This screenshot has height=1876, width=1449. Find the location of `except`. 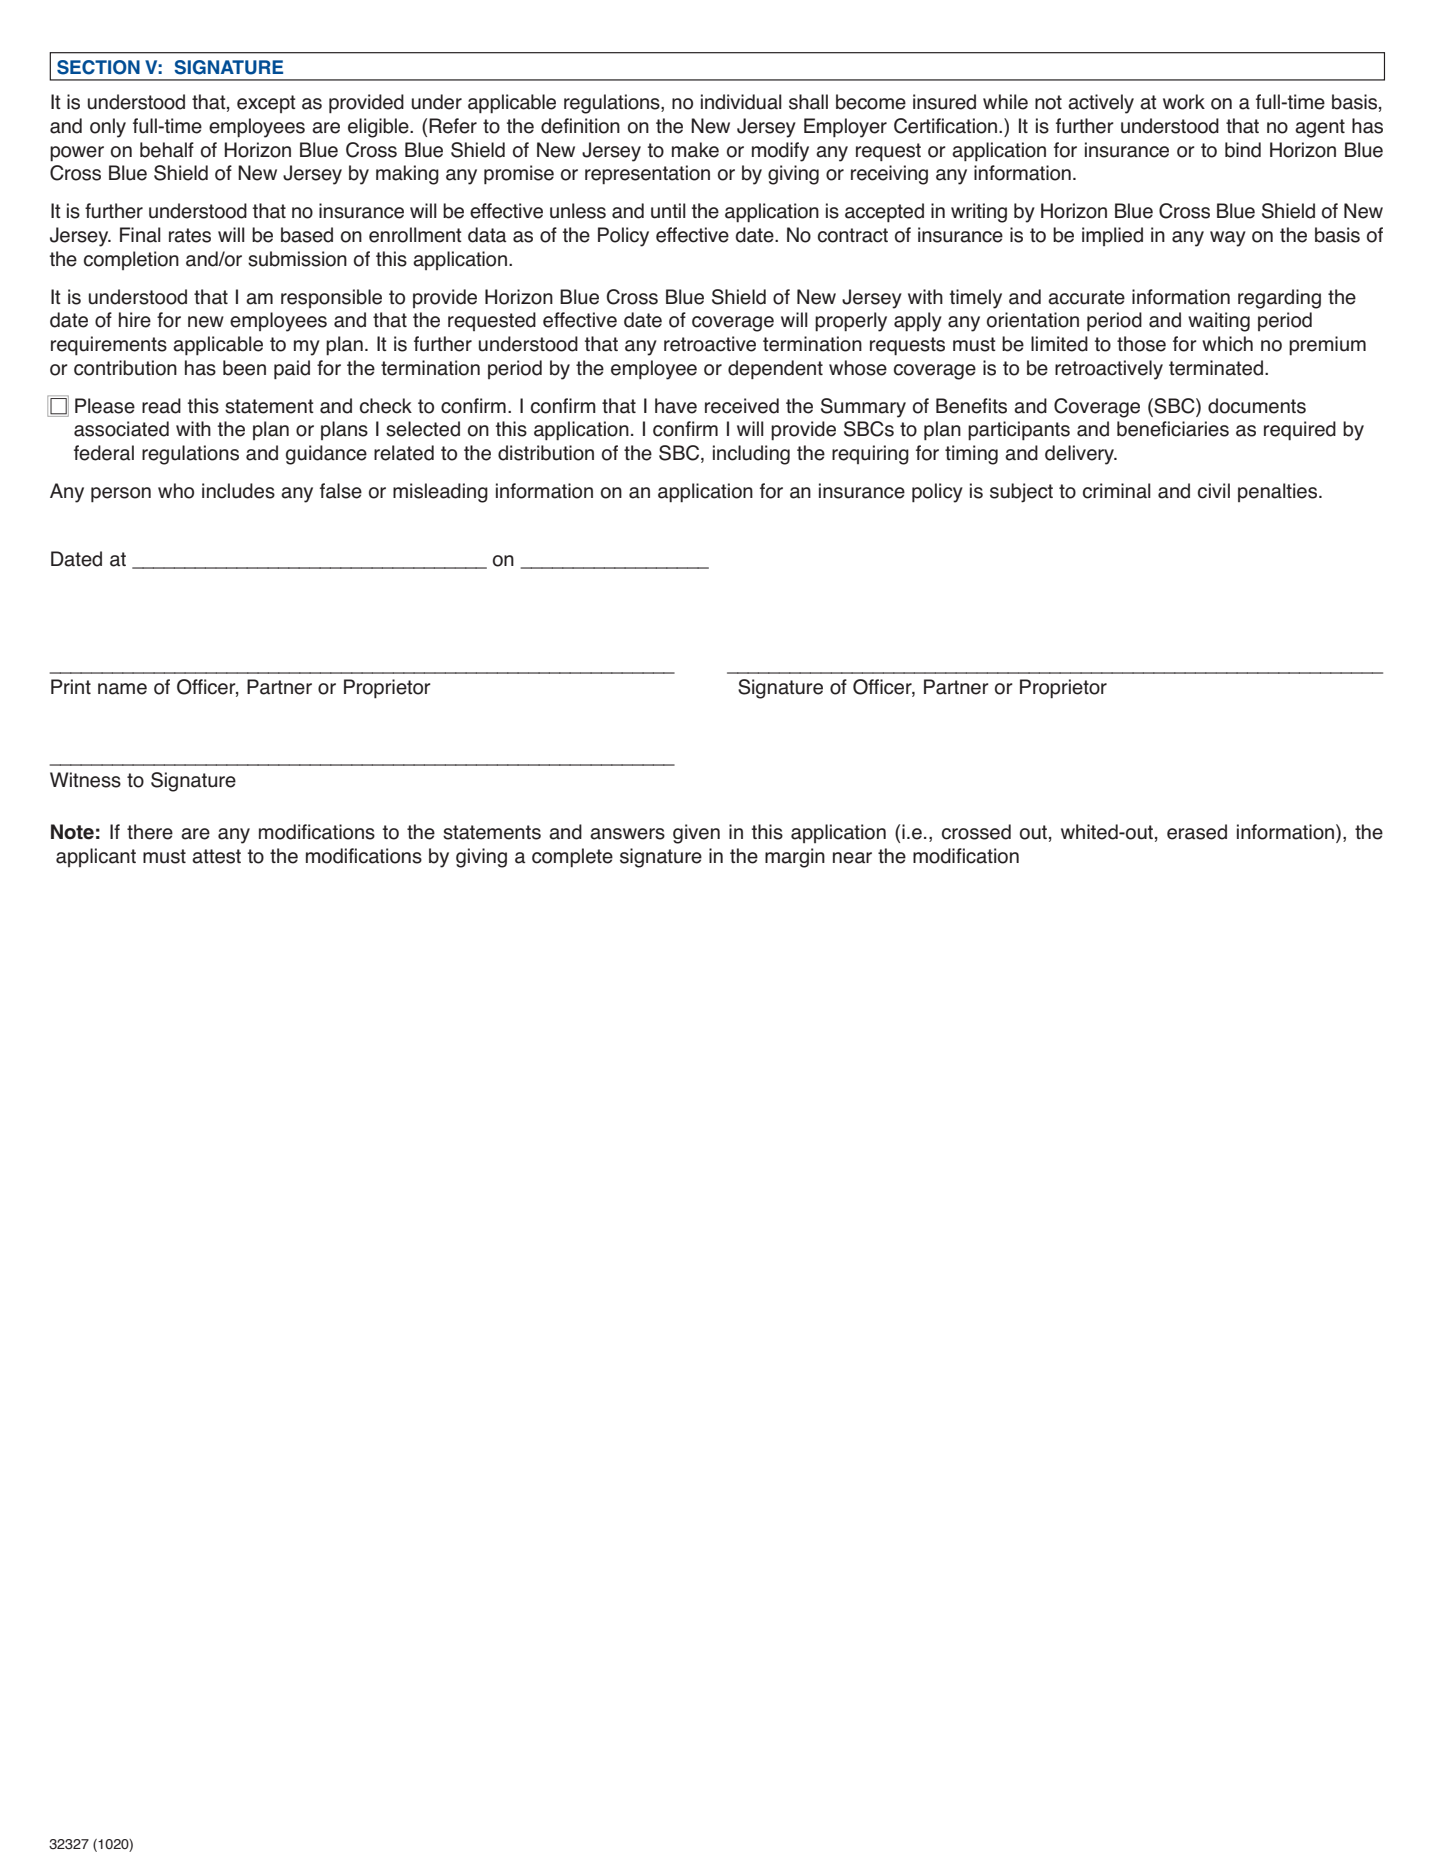

except is located at coordinates (266, 104).
